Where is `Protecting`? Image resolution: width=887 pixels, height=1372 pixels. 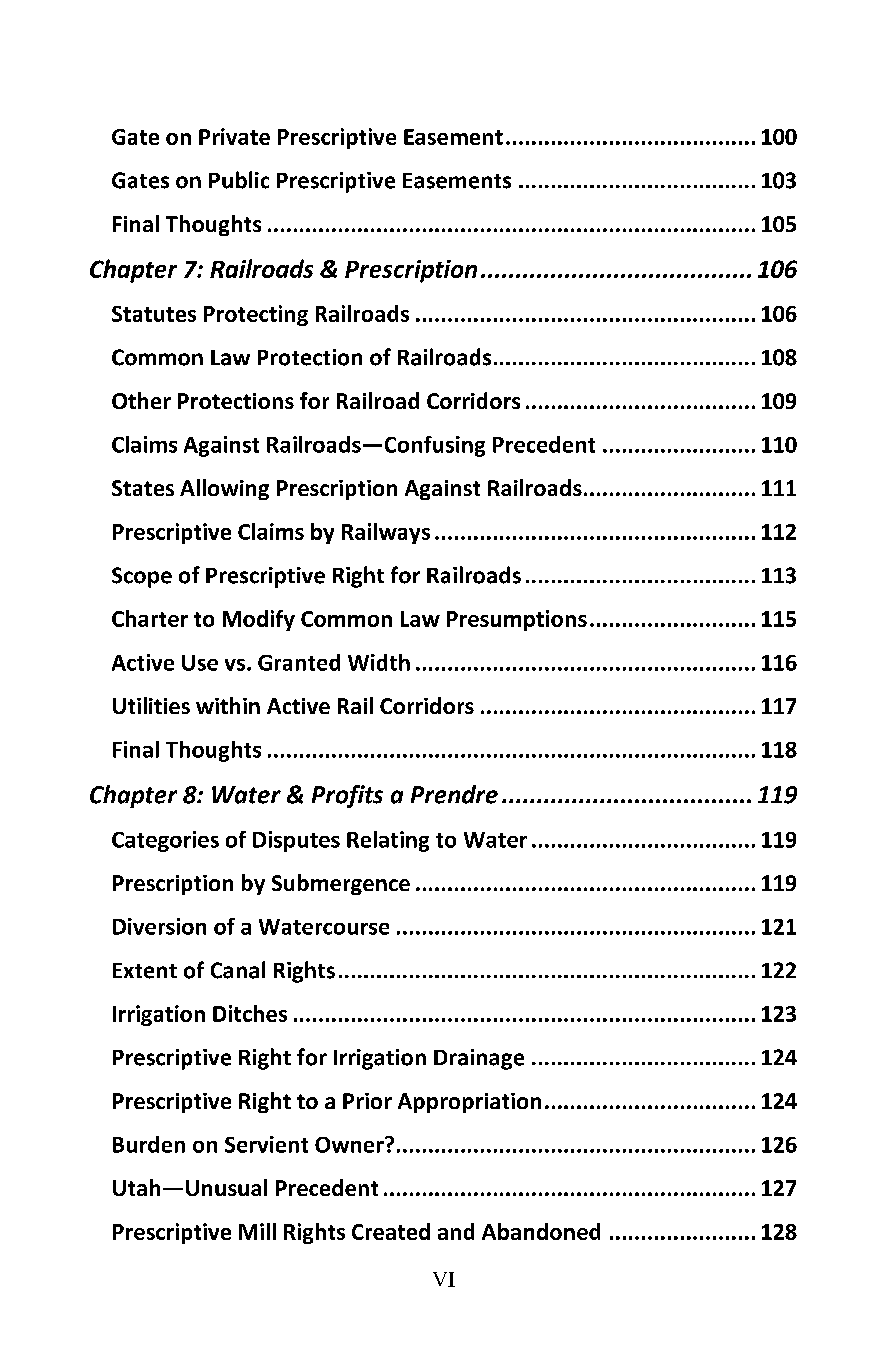
Protecting is located at coordinates (256, 315).
